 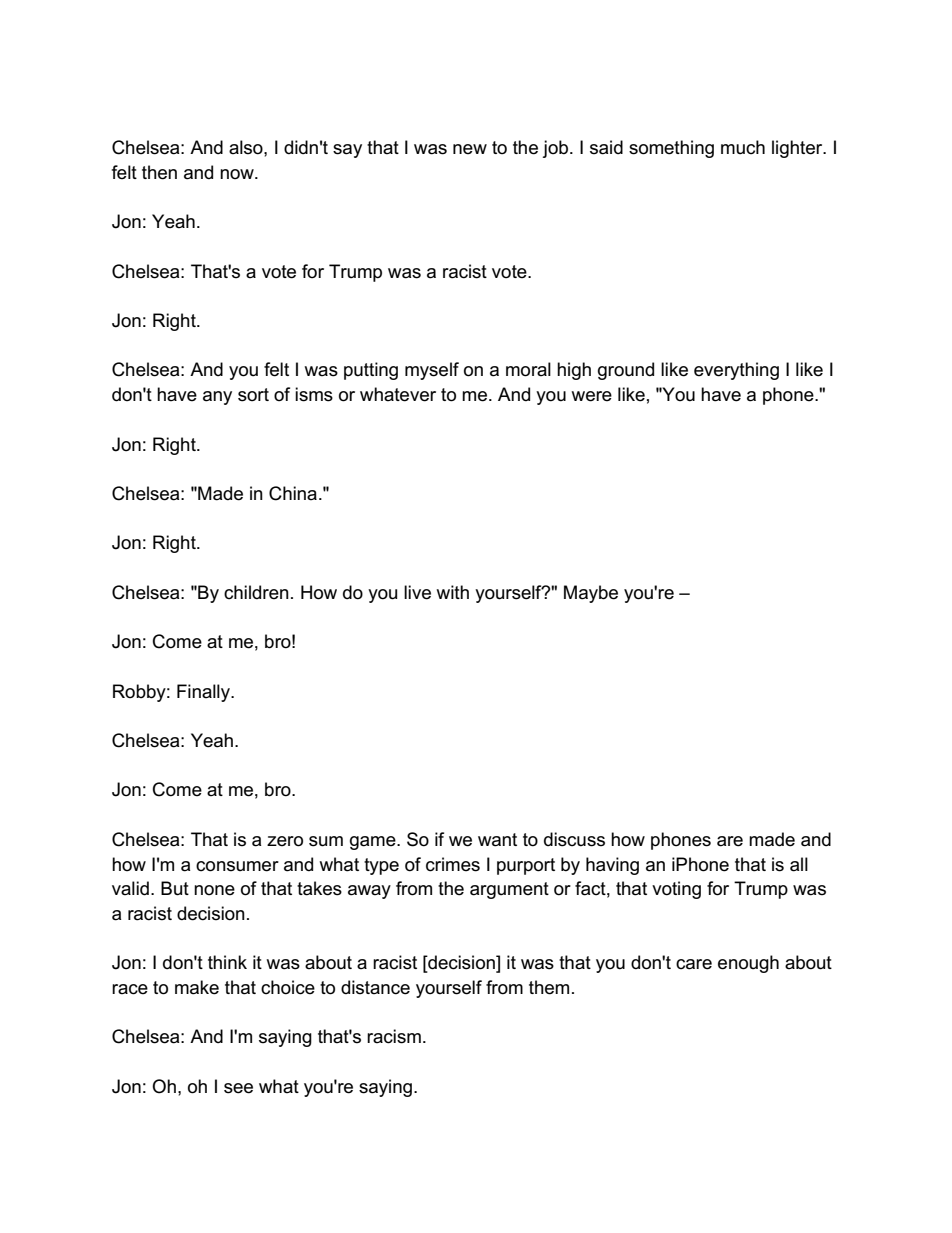 What do you see at coordinates (394, 1036) in the page?
I see `racism` at bounding box center [394, 1036].
